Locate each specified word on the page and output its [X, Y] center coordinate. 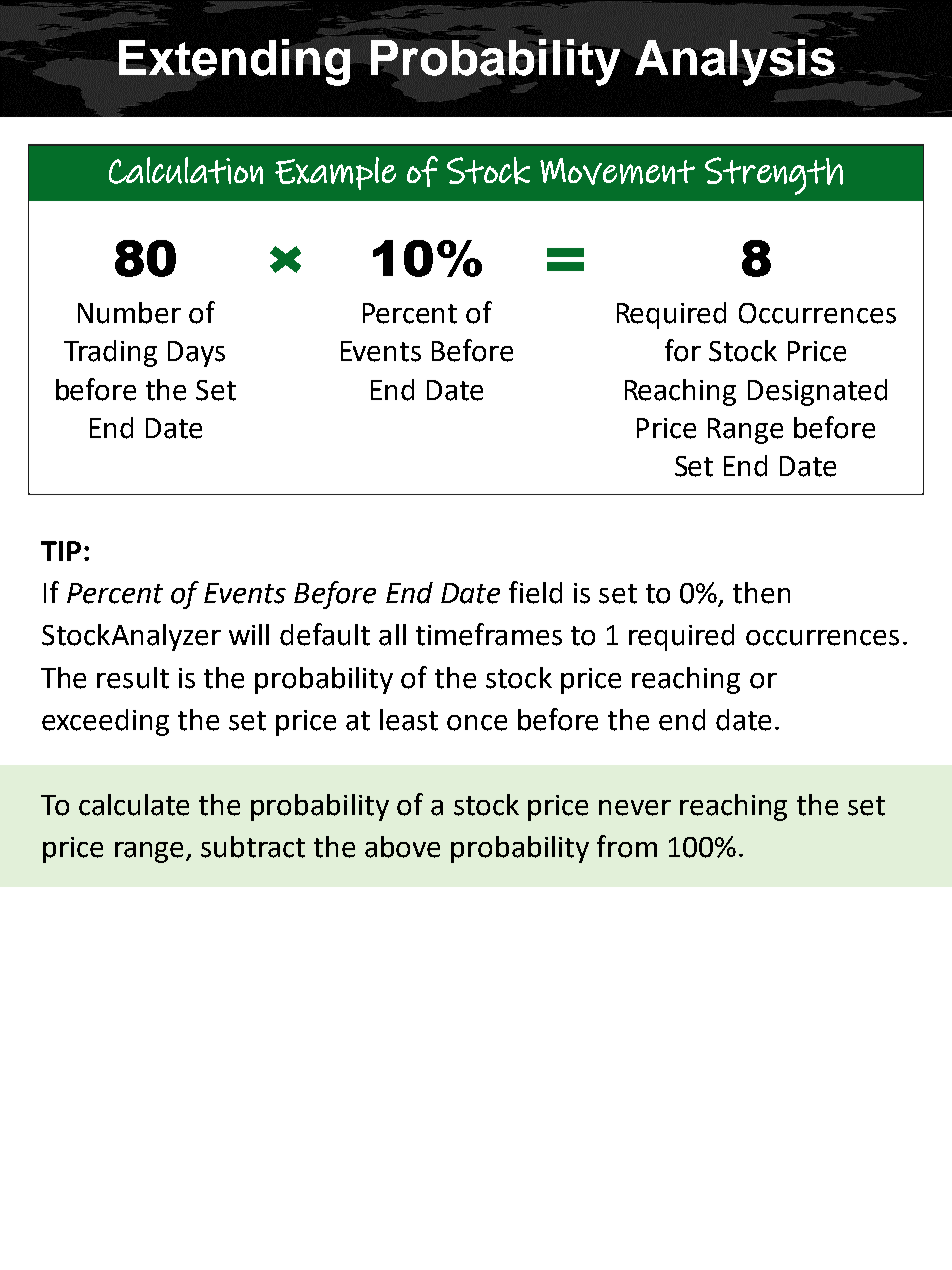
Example [335, 173]
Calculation [186, 170]
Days [196, 354]
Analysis [735, 61]
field [535, 592]
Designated [817, 392]
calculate [134, 805]
